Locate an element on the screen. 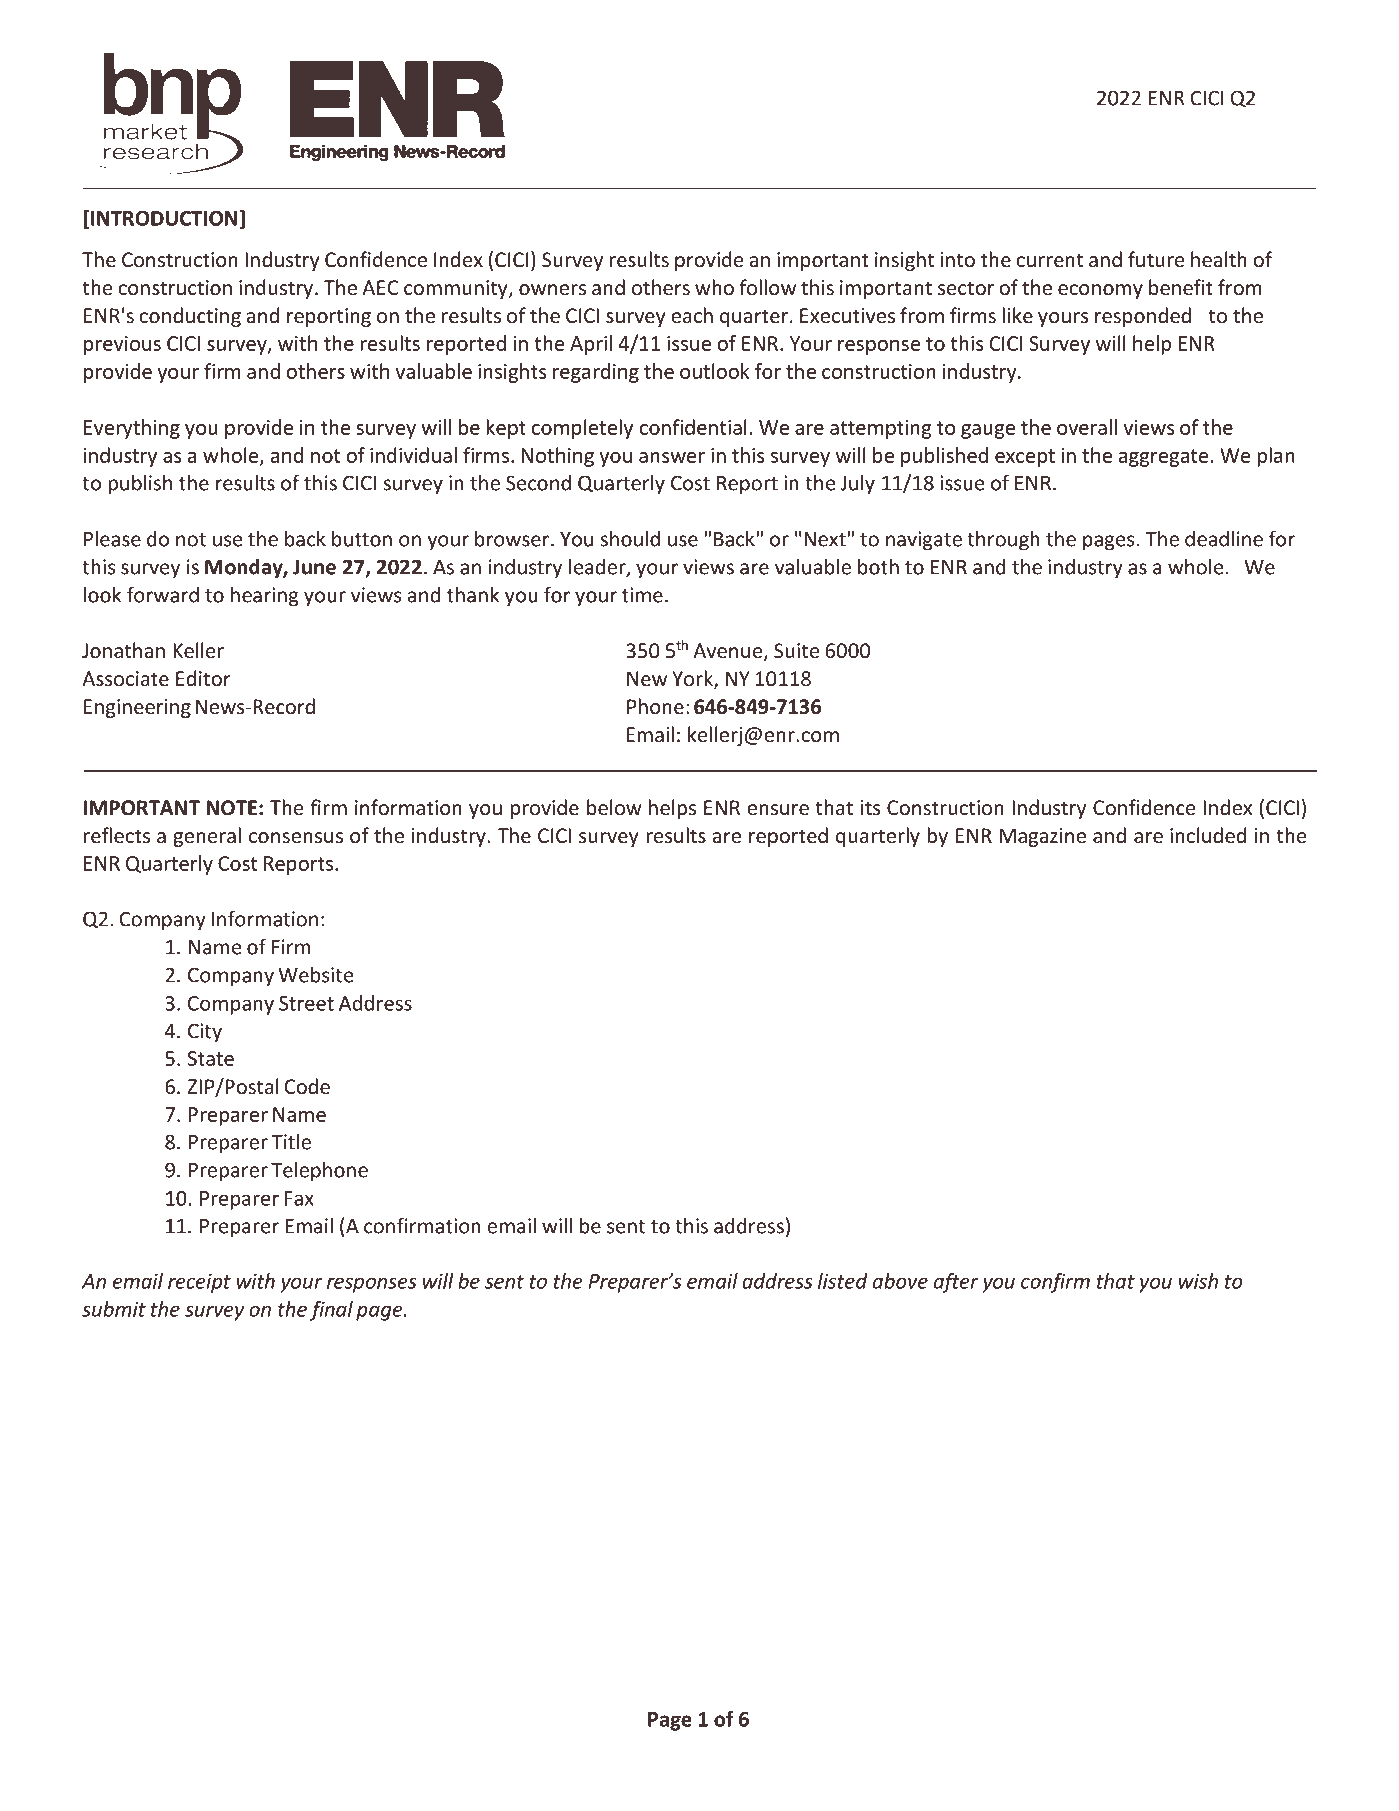 Image resolution: width=1399 pixels, height=1811 pixels. follow is located at coordinates (767, 287).
